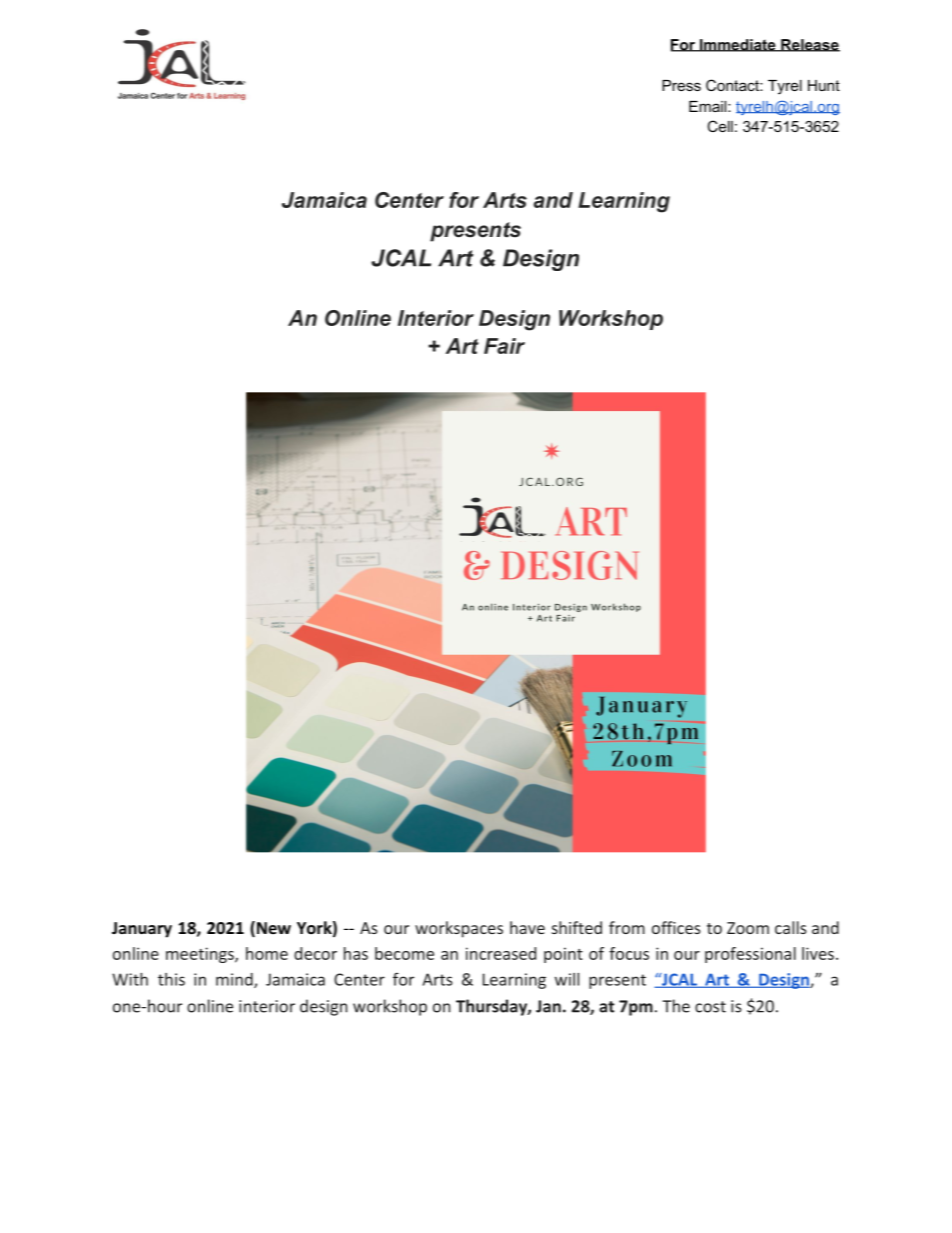 Image resolution: width=952 pixels, height=1233 pixels. Describe the element at coordinates (738, 45) in the image. I see `Immediate` at that location.
